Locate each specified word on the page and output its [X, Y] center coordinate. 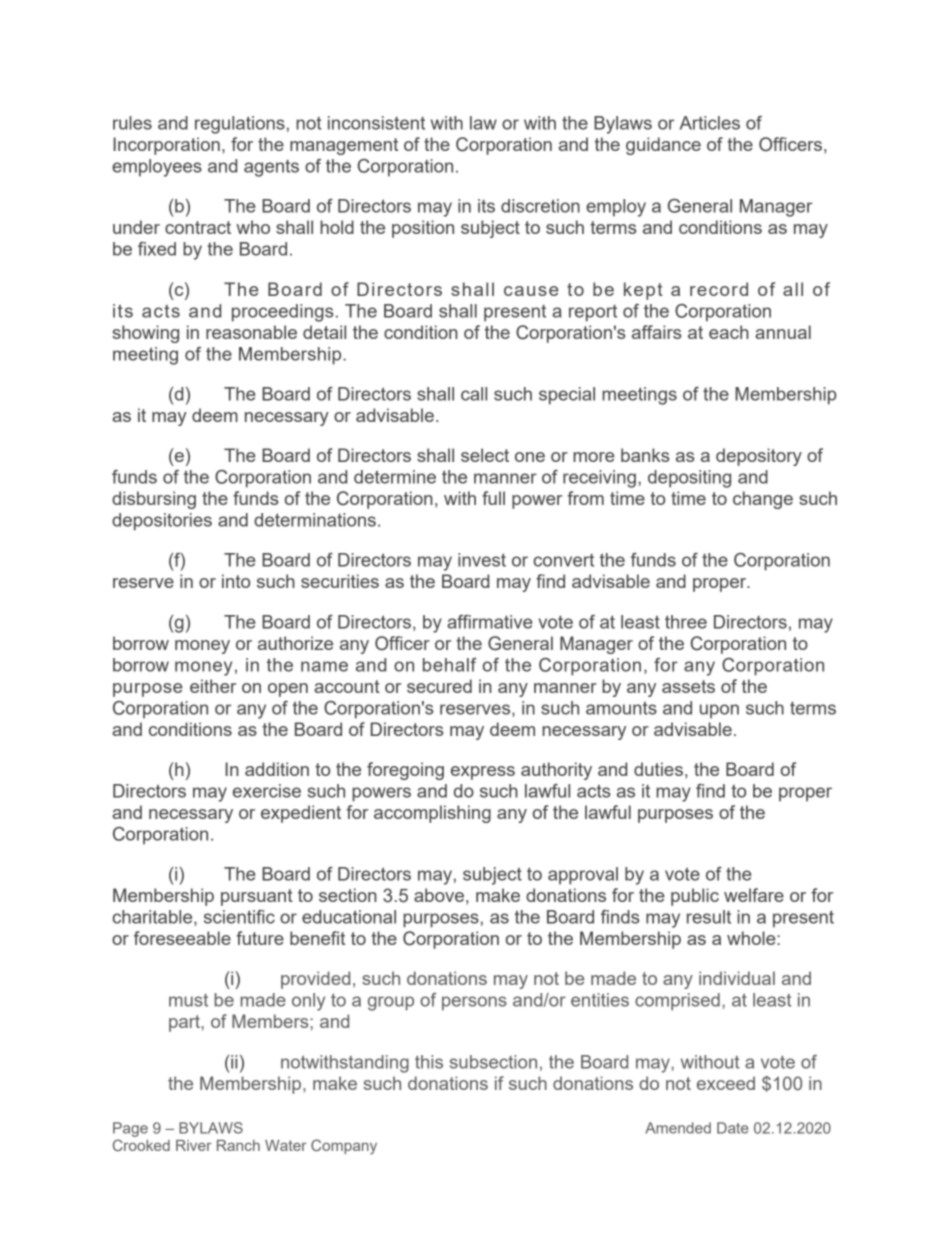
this [429, 1062]
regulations [240, 125]
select [485, 455]
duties [658, 769]
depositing [689, 479]
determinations [315, 520]
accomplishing [432, 814]
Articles [710, 123]
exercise [267, 791]
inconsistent [376, 123]
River [194, 1145]
